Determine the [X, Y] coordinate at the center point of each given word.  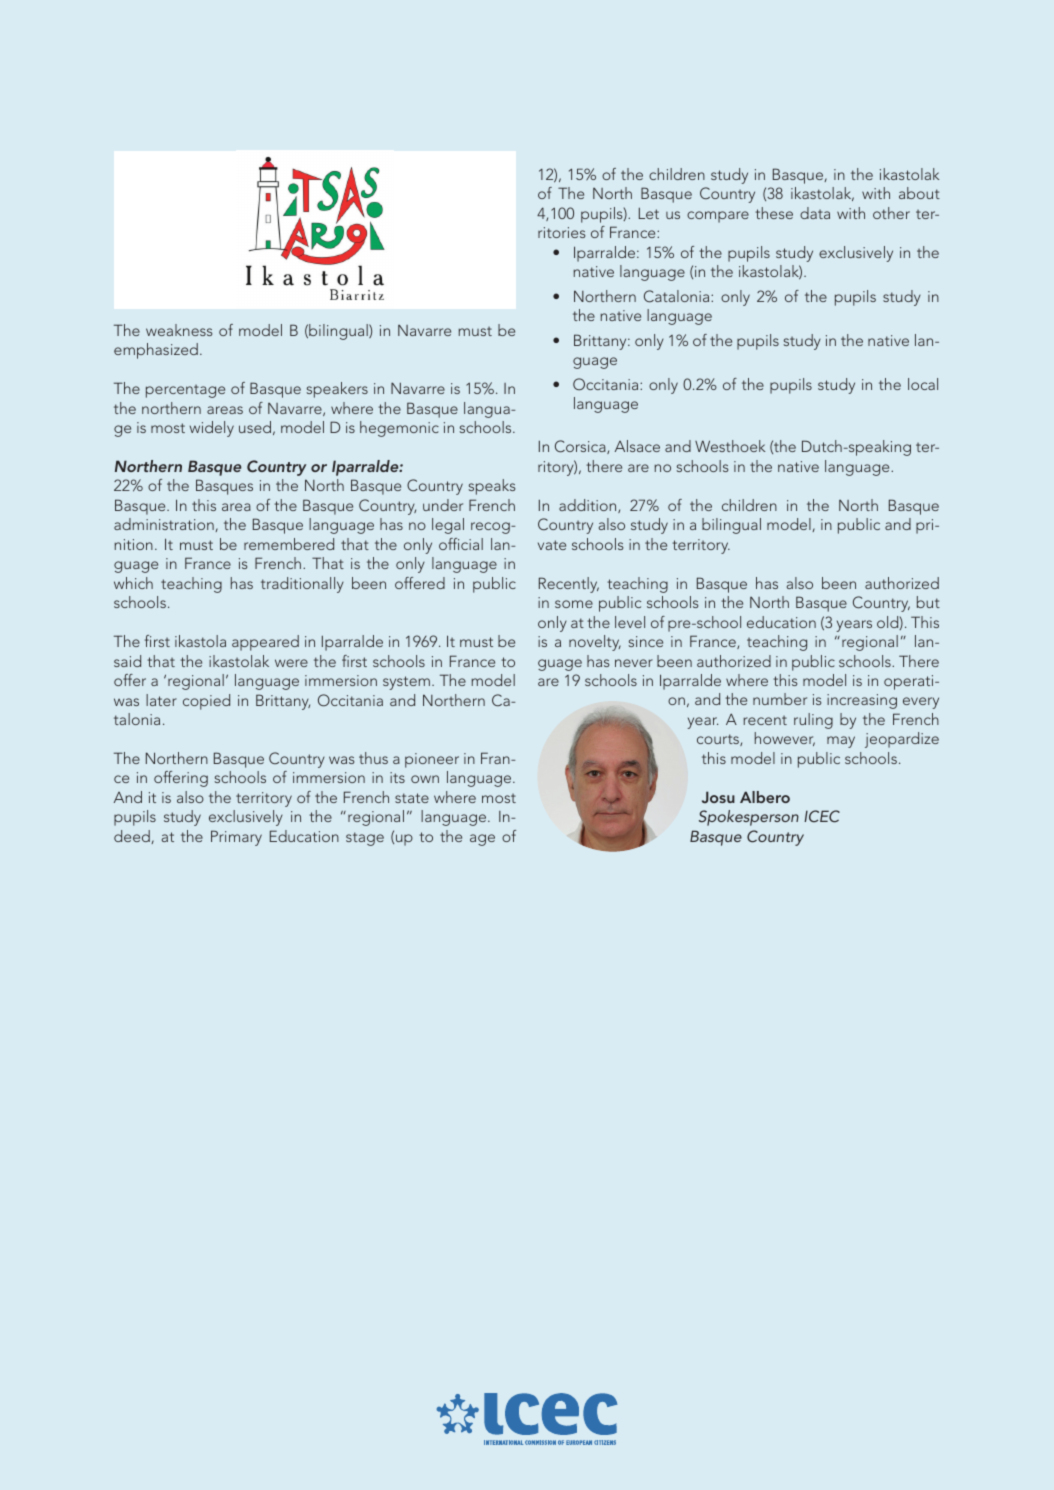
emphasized [156, 351]
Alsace [637, 446]
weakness [179, 330]
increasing [862, 701]
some [574, 604]
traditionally [302, 585]
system [406, 683]
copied [206, 702]
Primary [236, 838]
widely [211, 429]
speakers [337, 390]
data [815, 213]
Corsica [581, 447]
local [923, 384]
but [928, 602]
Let [649, 213]
